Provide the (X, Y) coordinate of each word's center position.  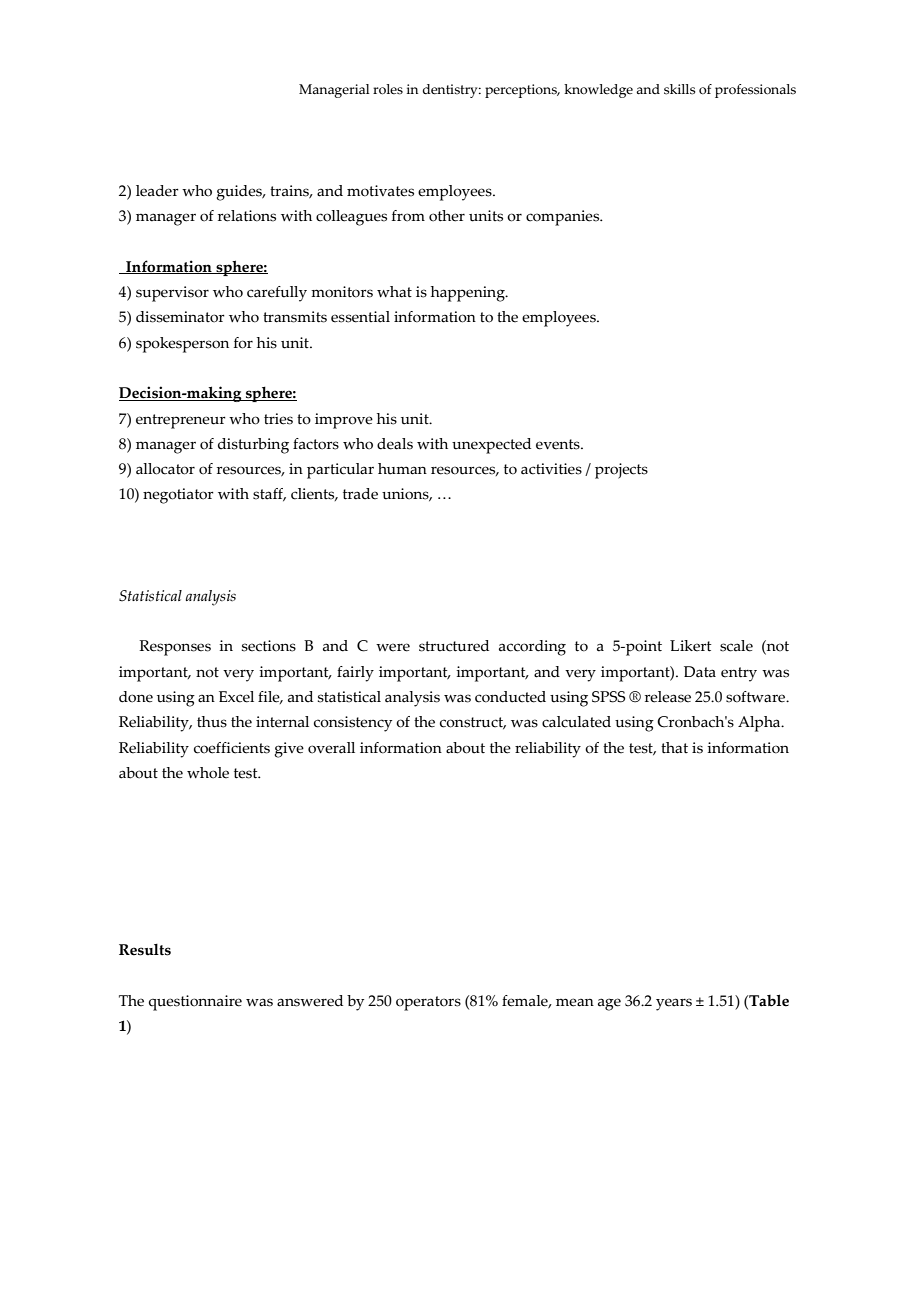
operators (428, 1003)
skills (679, 89)
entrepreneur (181, 421)
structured (454, 646)
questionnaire (195, 1003)
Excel (236, 697)
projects (621, 471)
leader (157, 191)
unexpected (491, 446)
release (668, 697)
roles (388, 89)
